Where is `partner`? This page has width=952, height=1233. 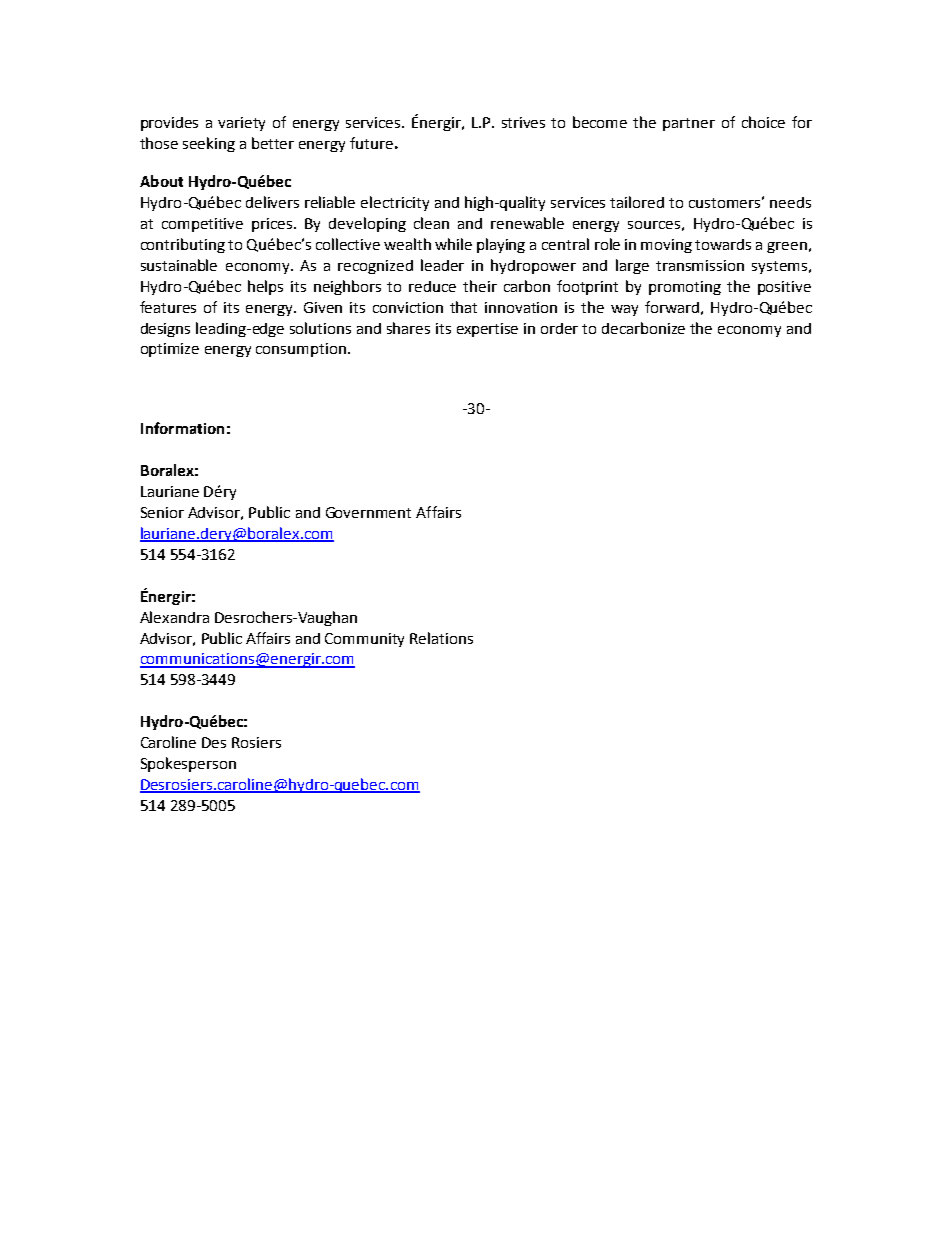
partner is located at coordinates (689, 124).
